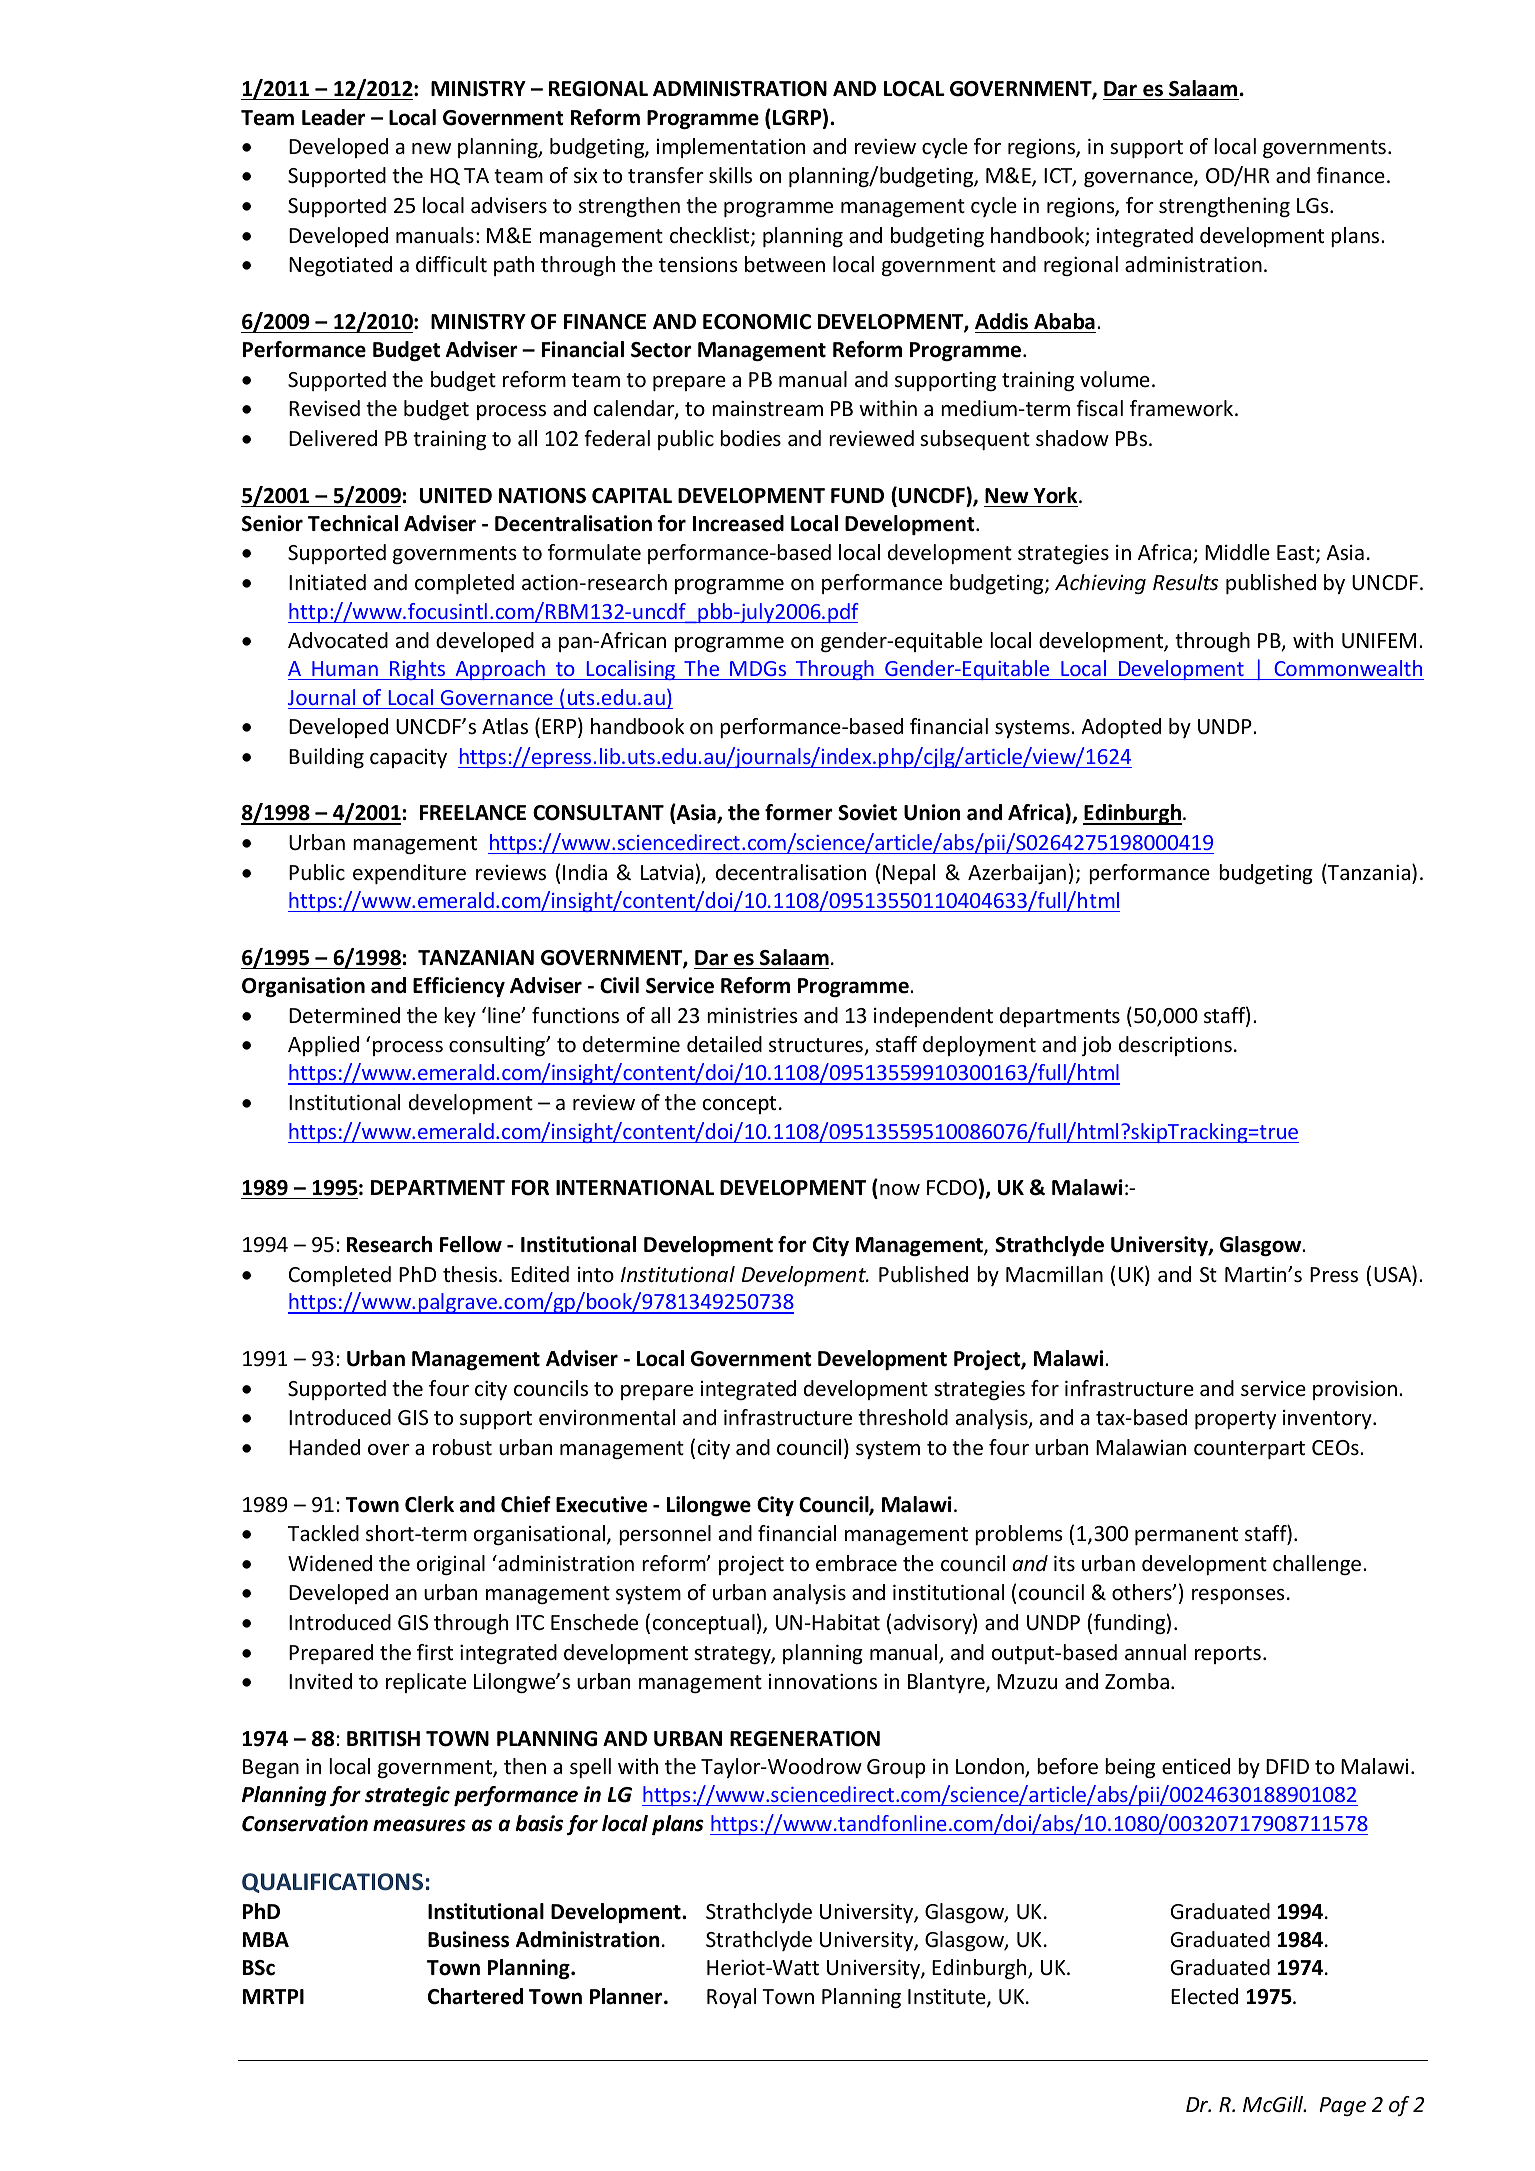 Image resolution: width=1535 pixels, height=2171 pixels. I want to click on skills, so click(730, 175).
